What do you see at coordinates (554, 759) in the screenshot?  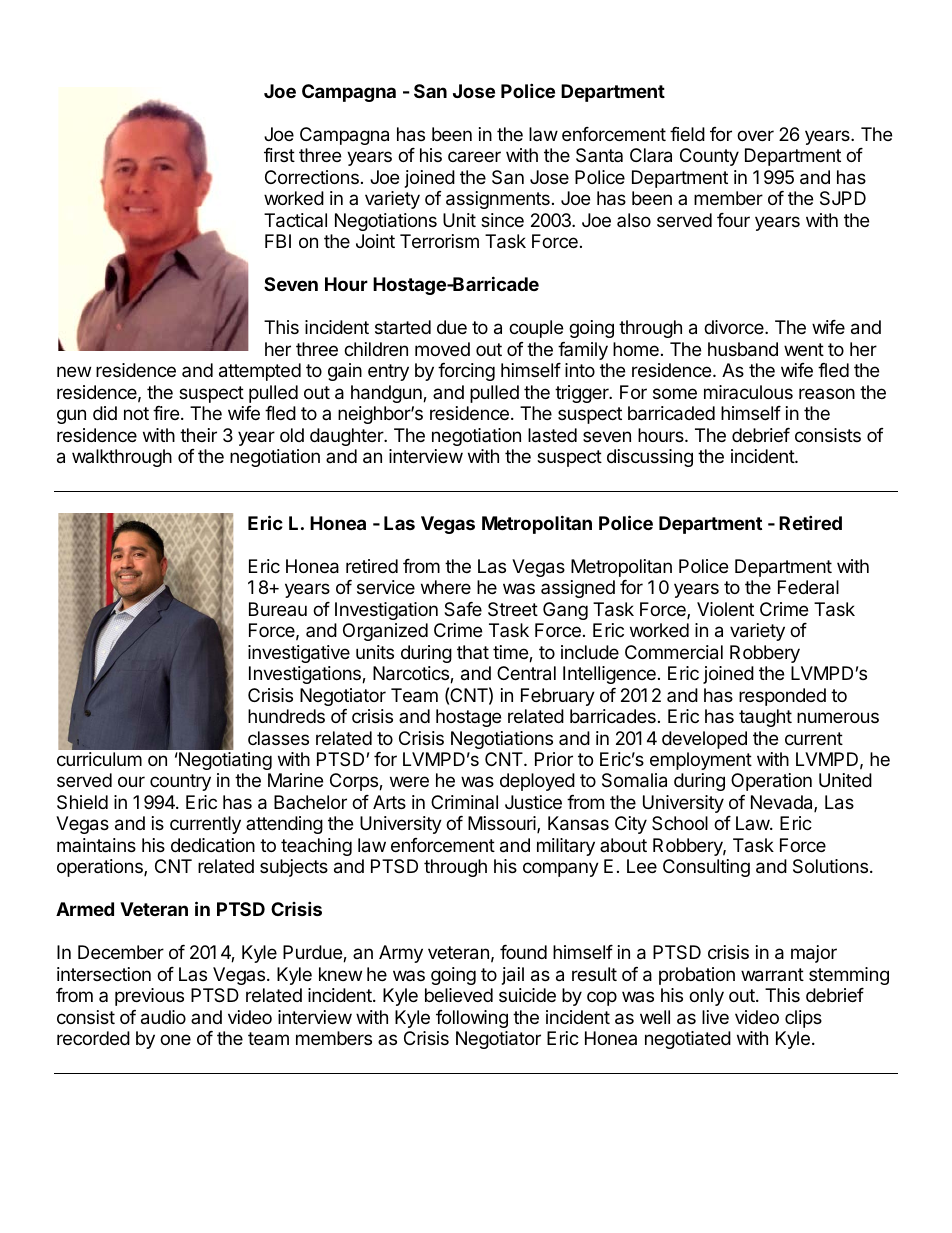 I see `Prior` at bounding box center [554, 759].
